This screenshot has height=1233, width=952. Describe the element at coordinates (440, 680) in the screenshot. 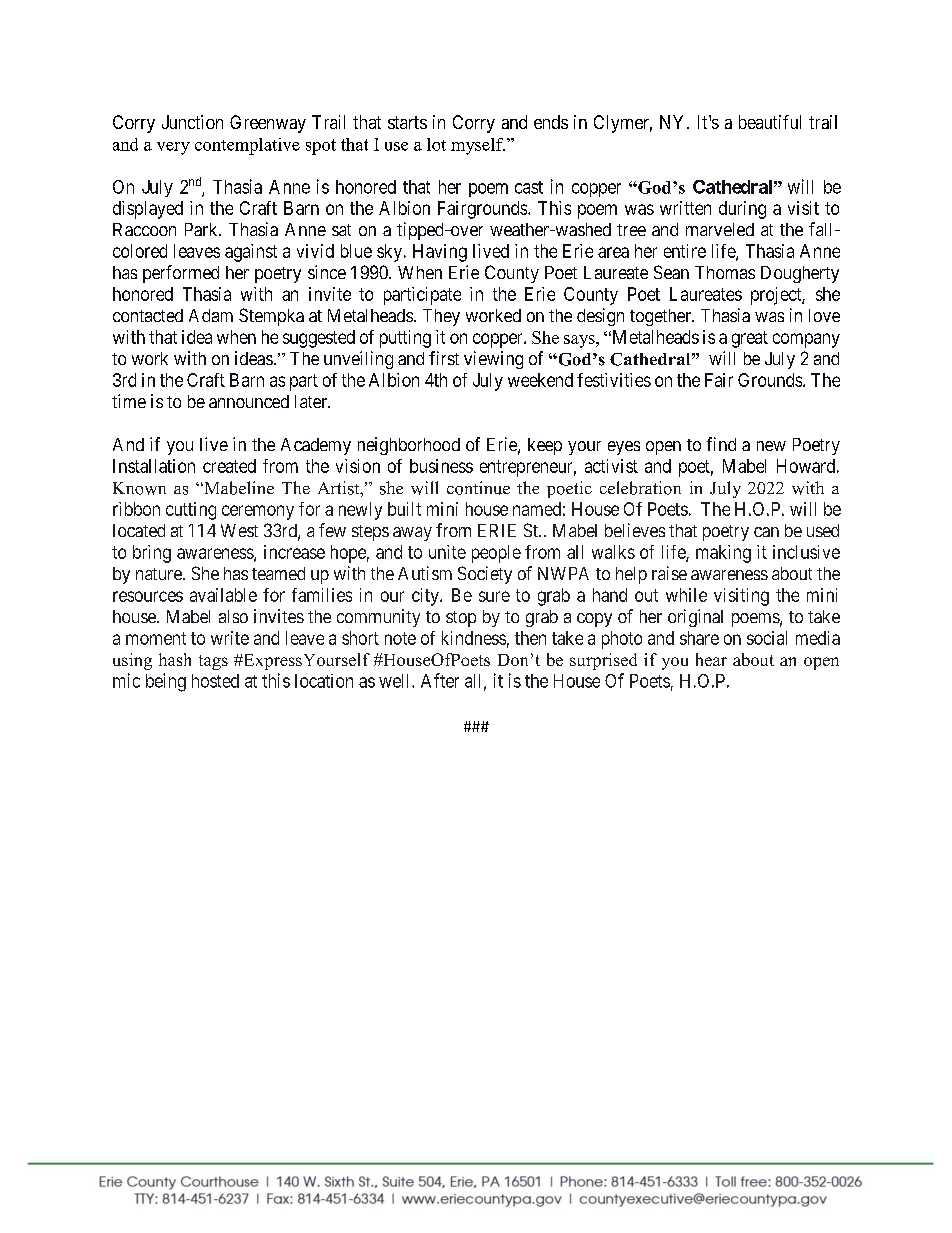

I see `After` at that location.
